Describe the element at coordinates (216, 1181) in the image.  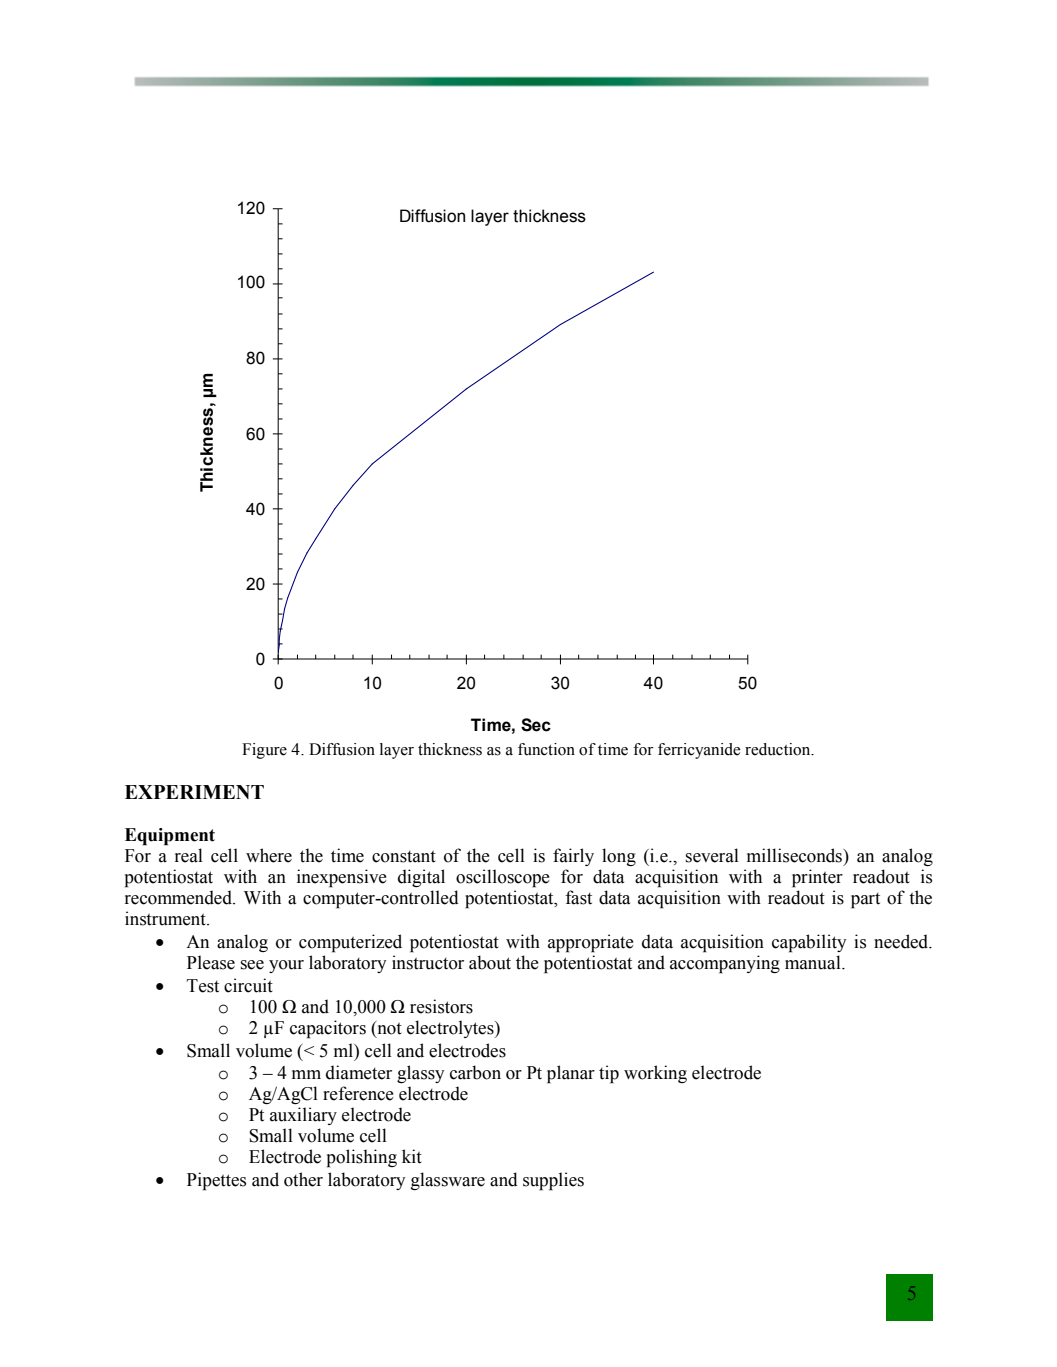
I see `Pipettes` at that location.
